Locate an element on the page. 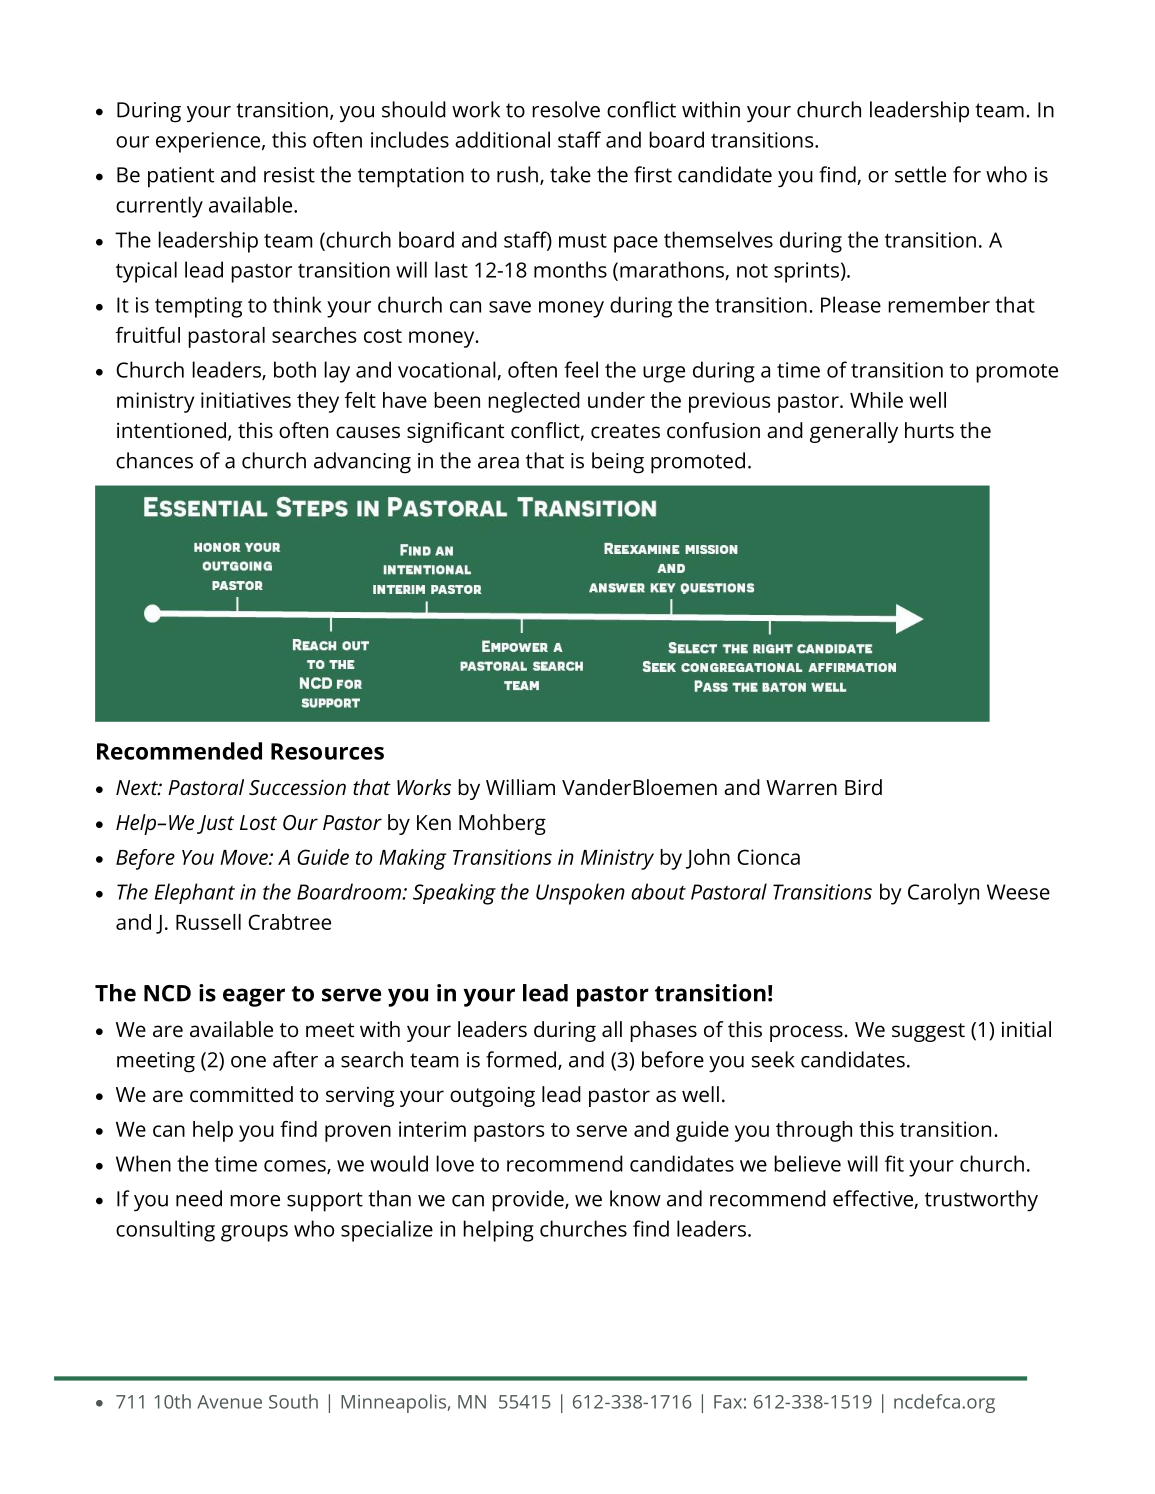 This document has height=1494, width=1155. trustworthy is located at coordinates (981, 1201).
